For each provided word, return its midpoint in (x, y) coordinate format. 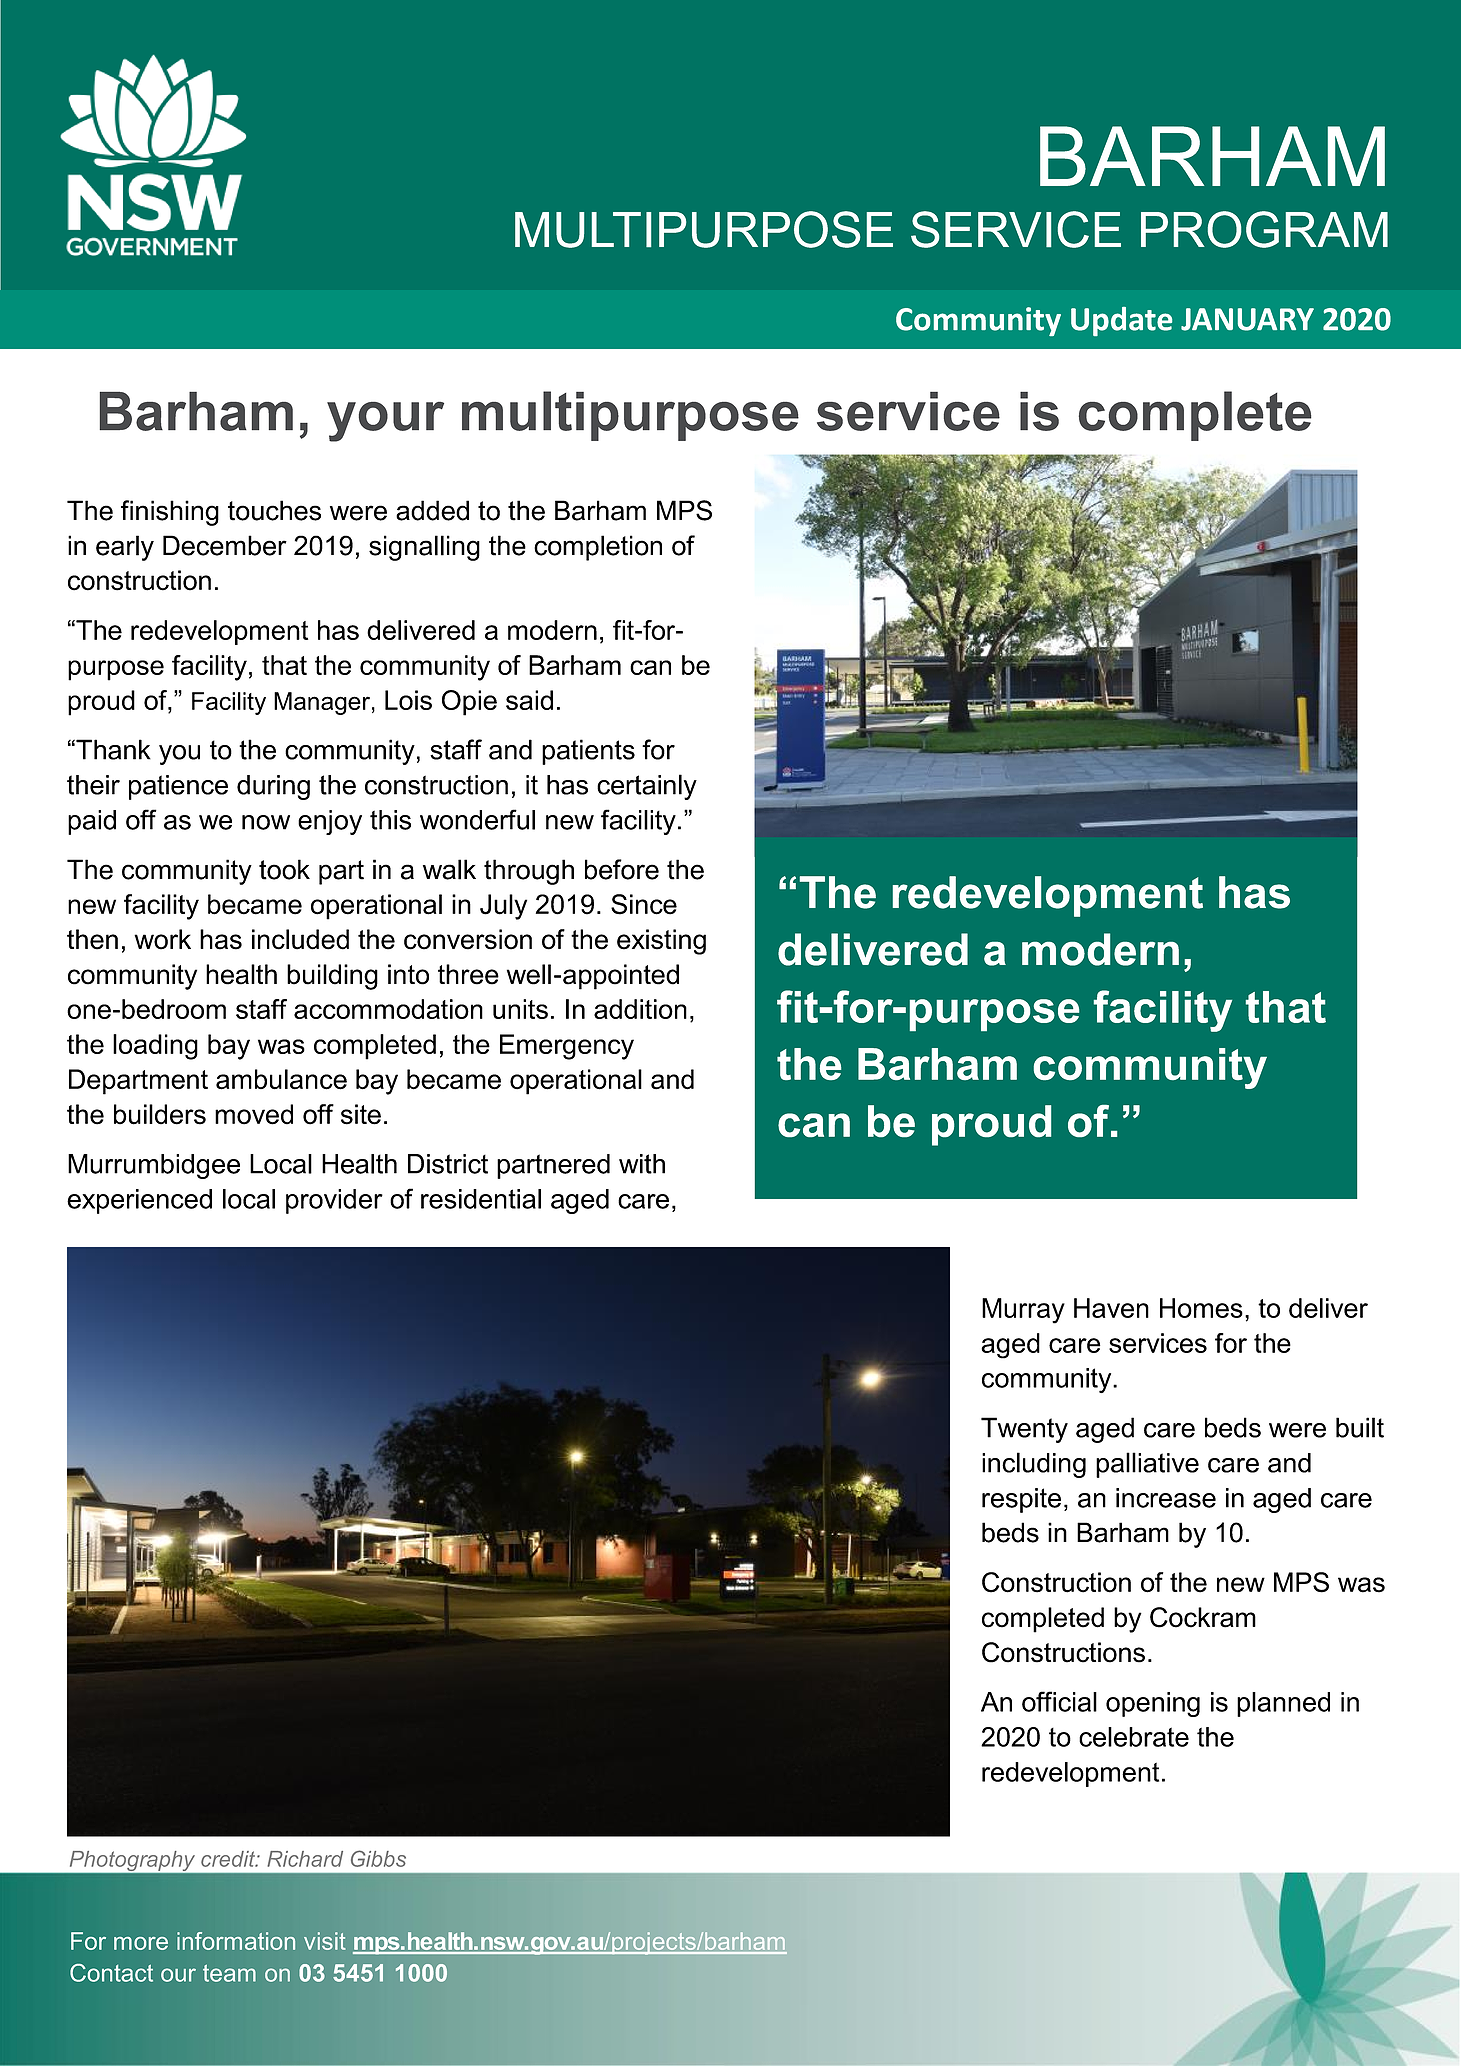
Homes (1201, 1308)
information (236, 1941)
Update (1121, 321)
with (642, 1164)
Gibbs (378, 1858)
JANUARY (1247, 319)
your (385, 422)
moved (254, 1114)
